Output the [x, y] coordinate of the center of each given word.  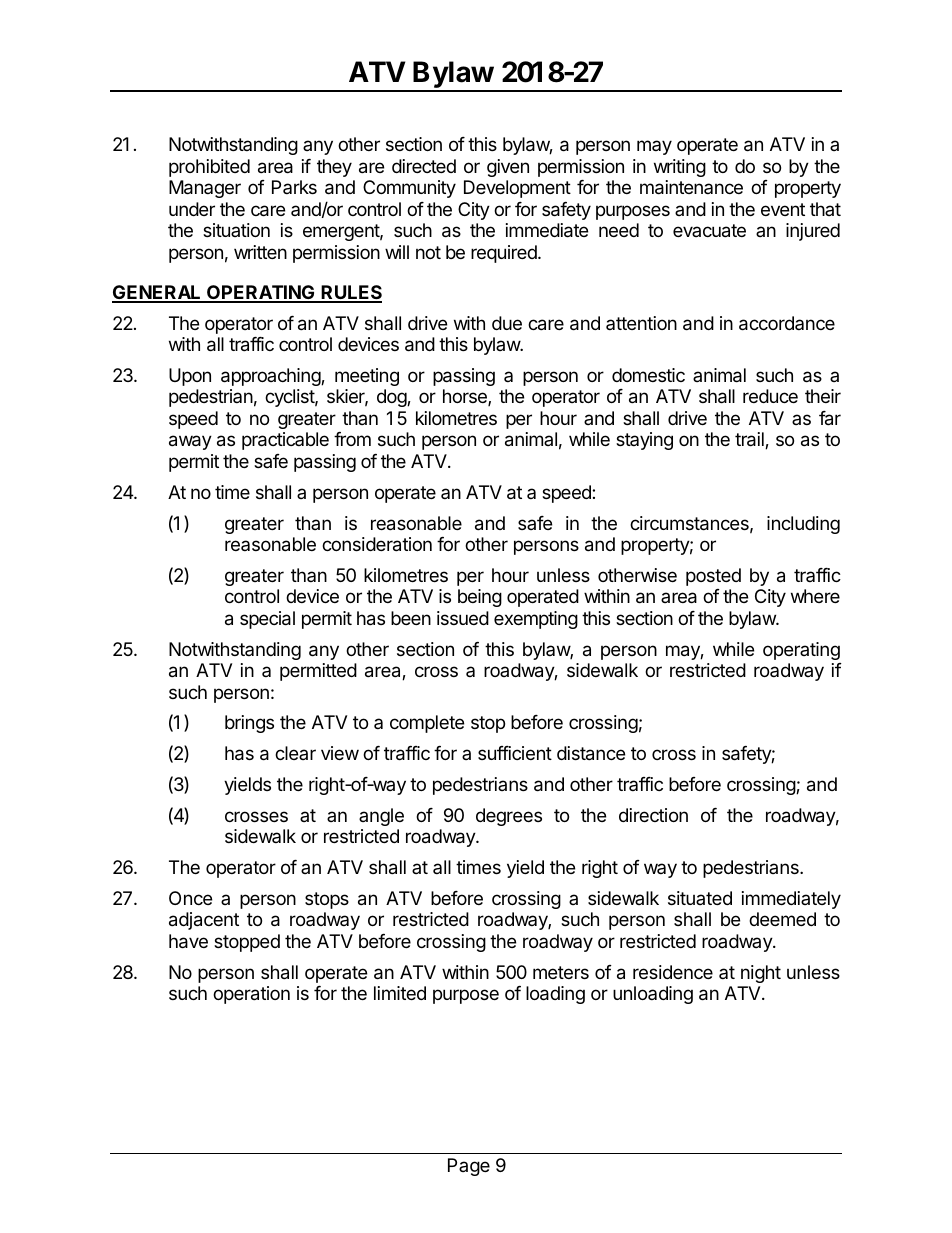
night [761, 974]
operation [251, 995]
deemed [782, 919]
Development [517, 189]
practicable [285, 441]
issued [463, 618]
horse [466, 397]
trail [750, 440]
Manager [205, 189]
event [783, 209]
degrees [509, 817]
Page [469, 1167]
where [815, 596]
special [267, 620]
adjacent [204, 921]
